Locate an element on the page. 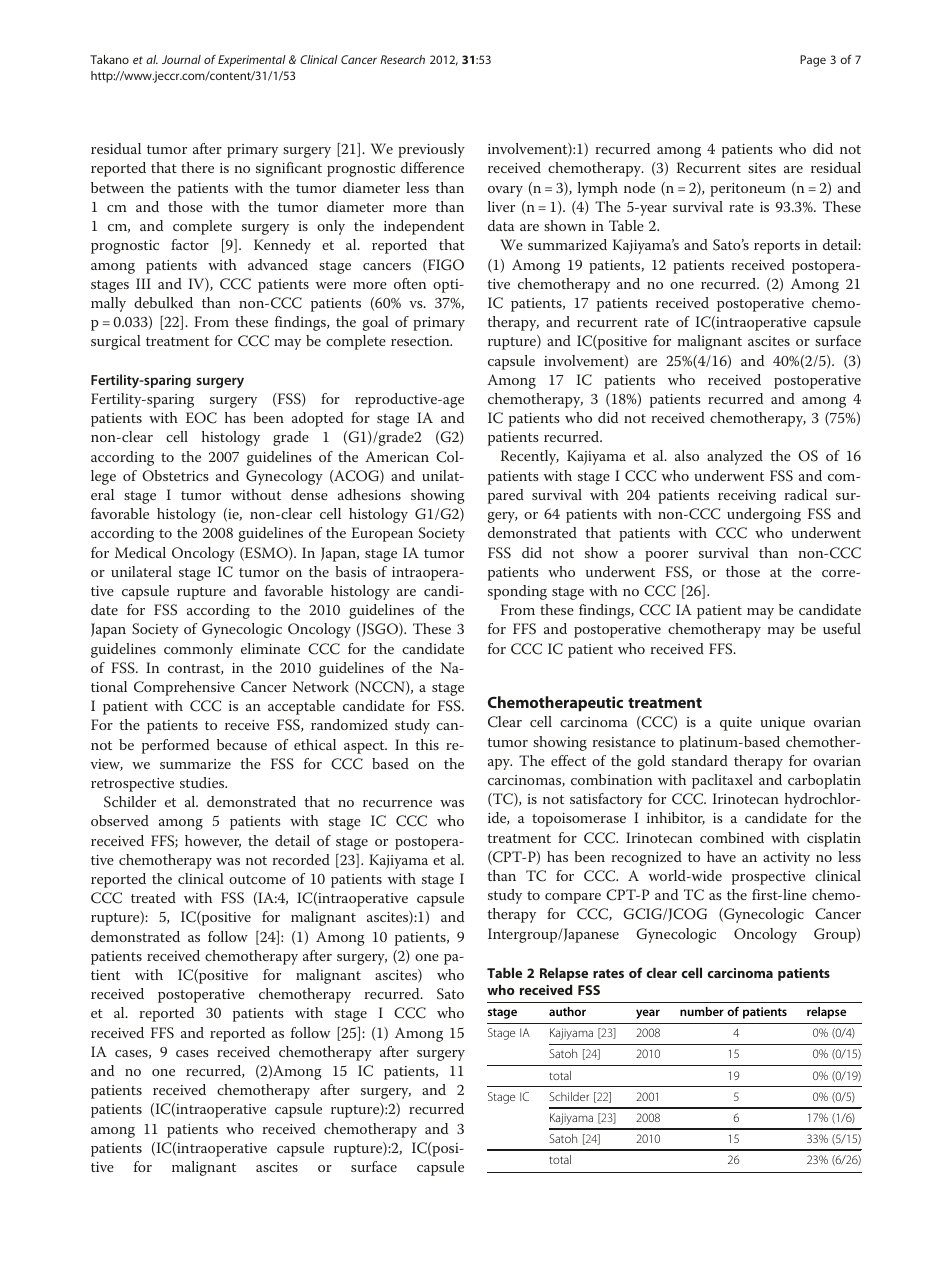 The image size is (952, 1270). number is located at coordinates (702, 1011).
